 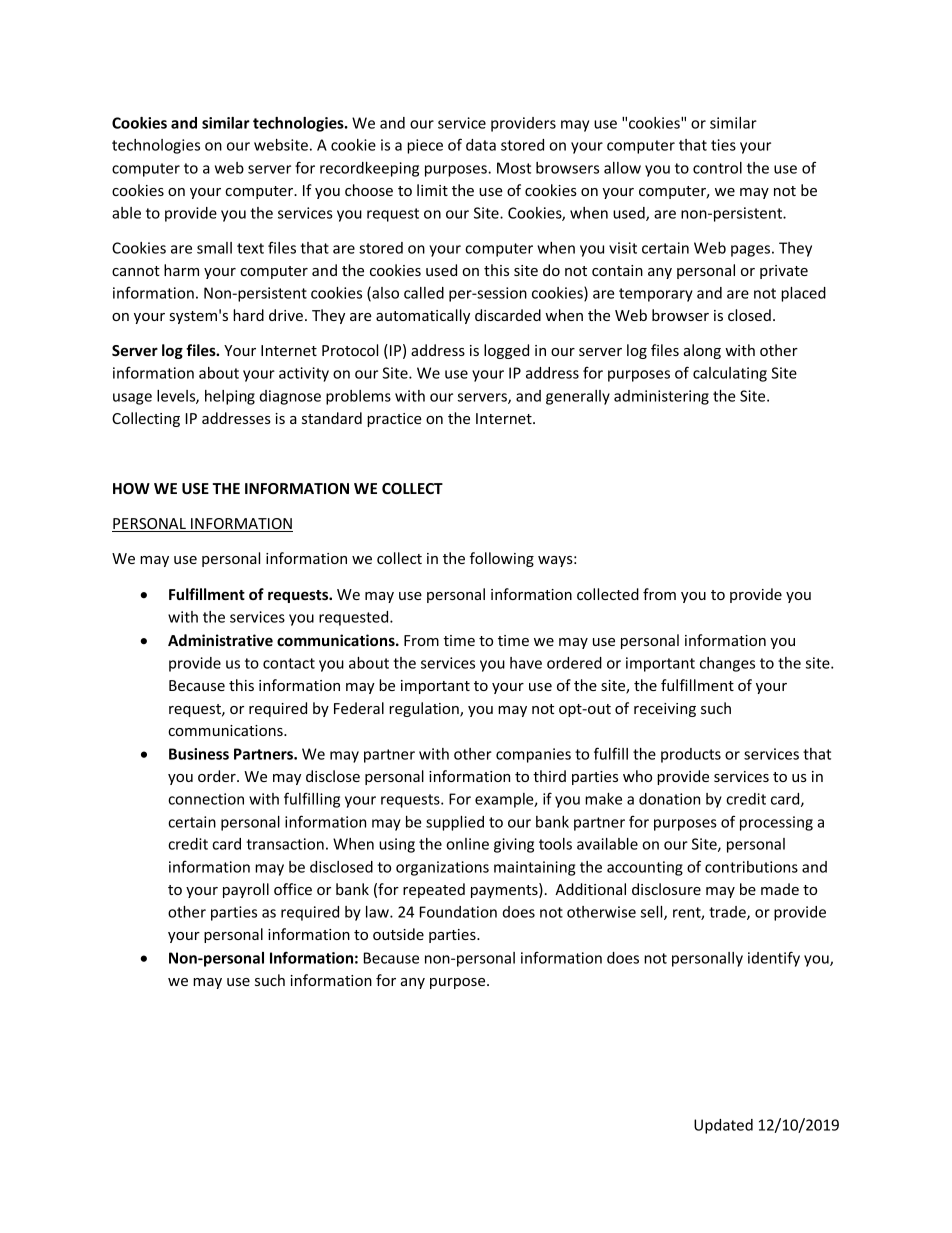 I want to click on outside, so click(x=398, y=934).
